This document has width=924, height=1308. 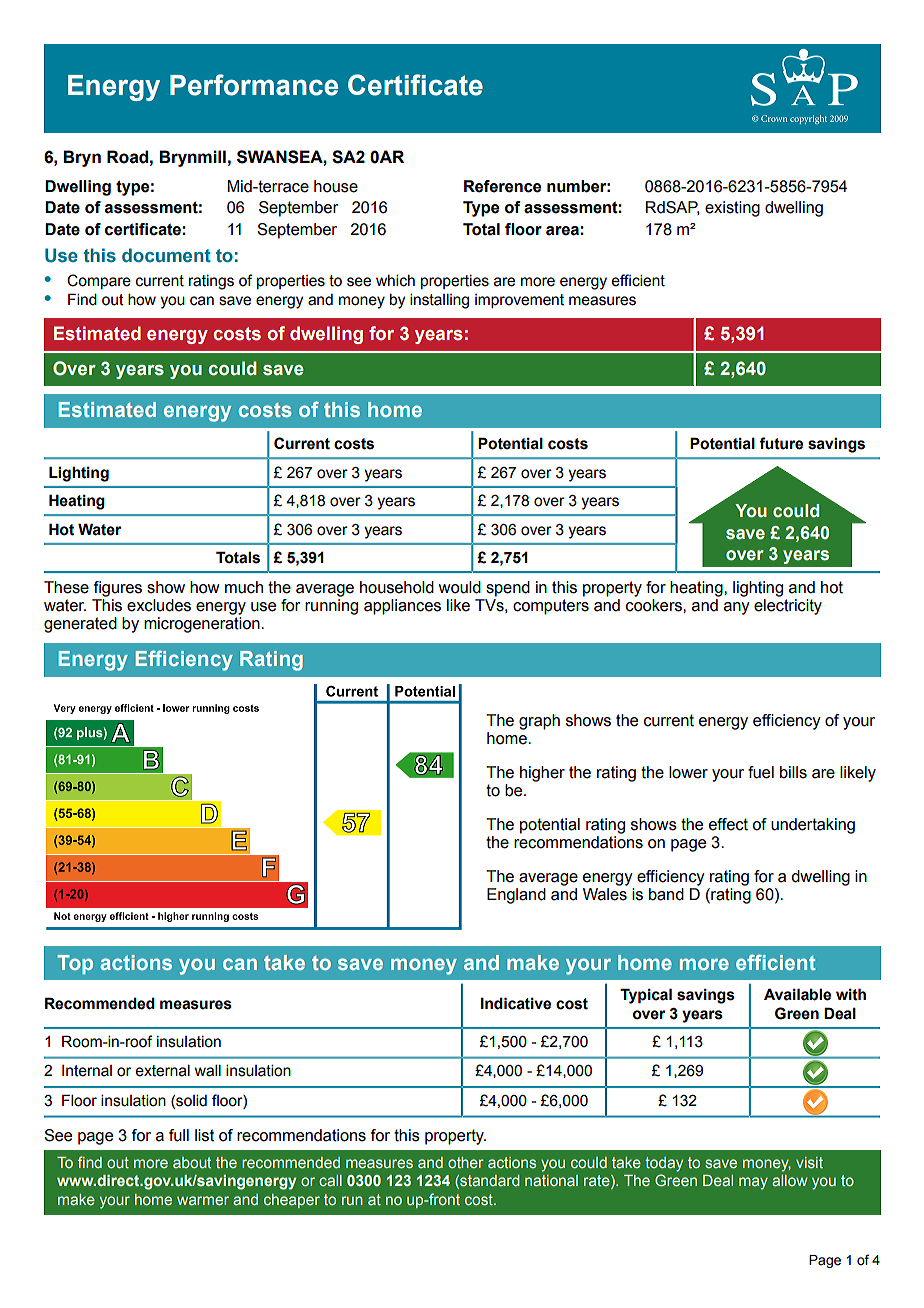 What do you see at coordinates (539, 722) in the document?
I see `graph` at bounding box center [539, 722].
